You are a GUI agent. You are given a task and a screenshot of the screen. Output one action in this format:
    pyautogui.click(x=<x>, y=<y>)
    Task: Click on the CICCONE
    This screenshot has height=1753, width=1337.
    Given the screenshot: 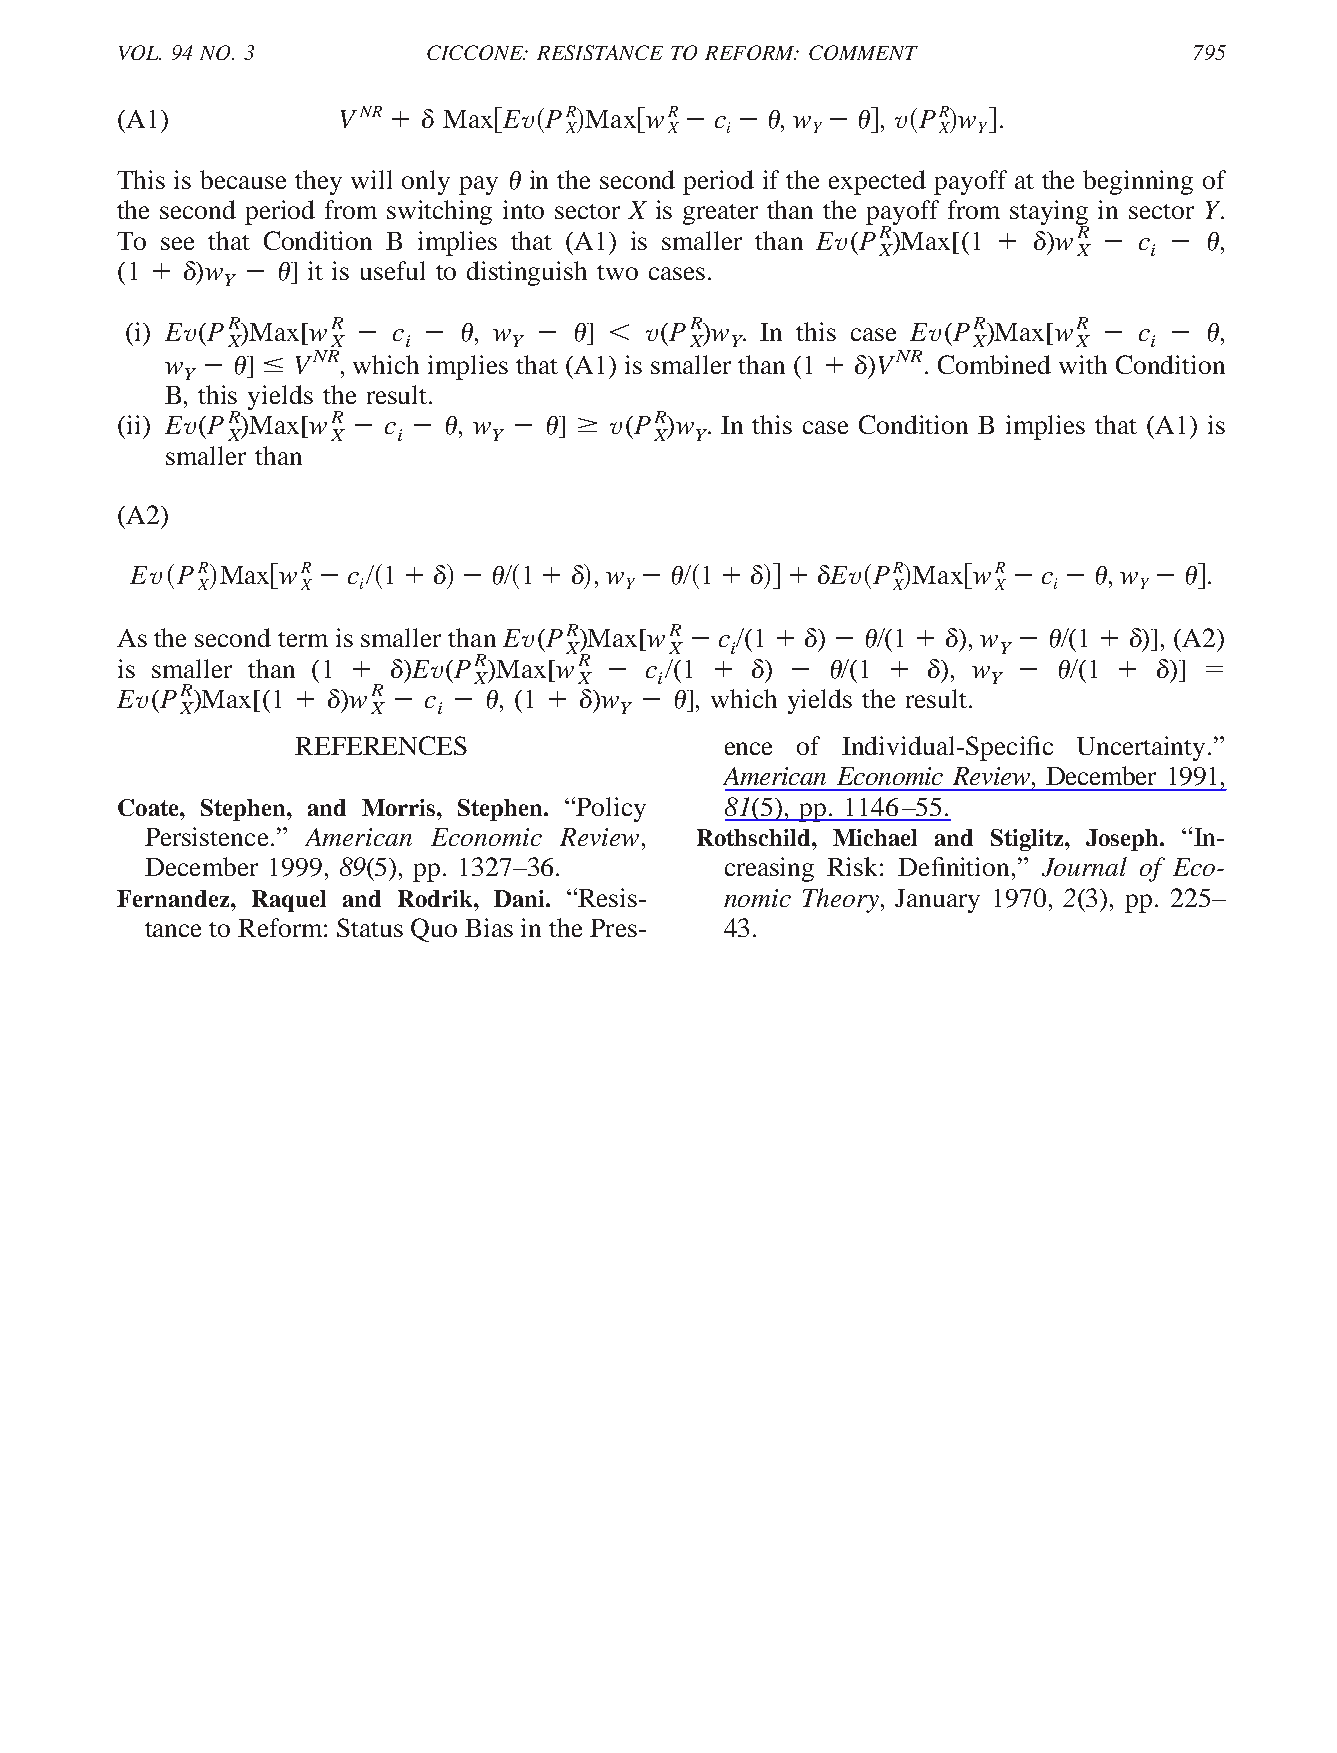 What is the action you would take?
    pyautogui.click(x=476, y=52)
